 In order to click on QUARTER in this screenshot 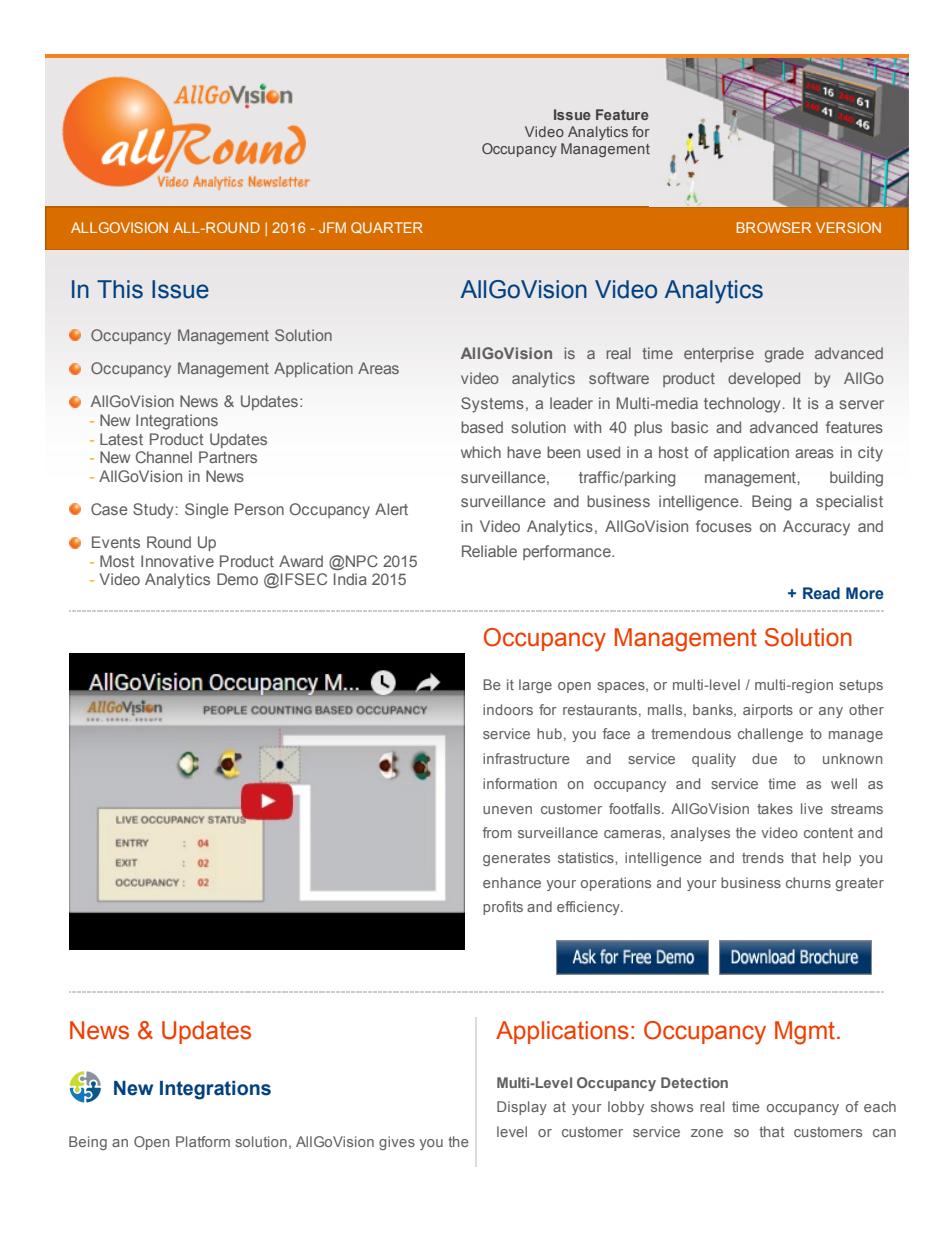, I will do `click(387, 228)`.
